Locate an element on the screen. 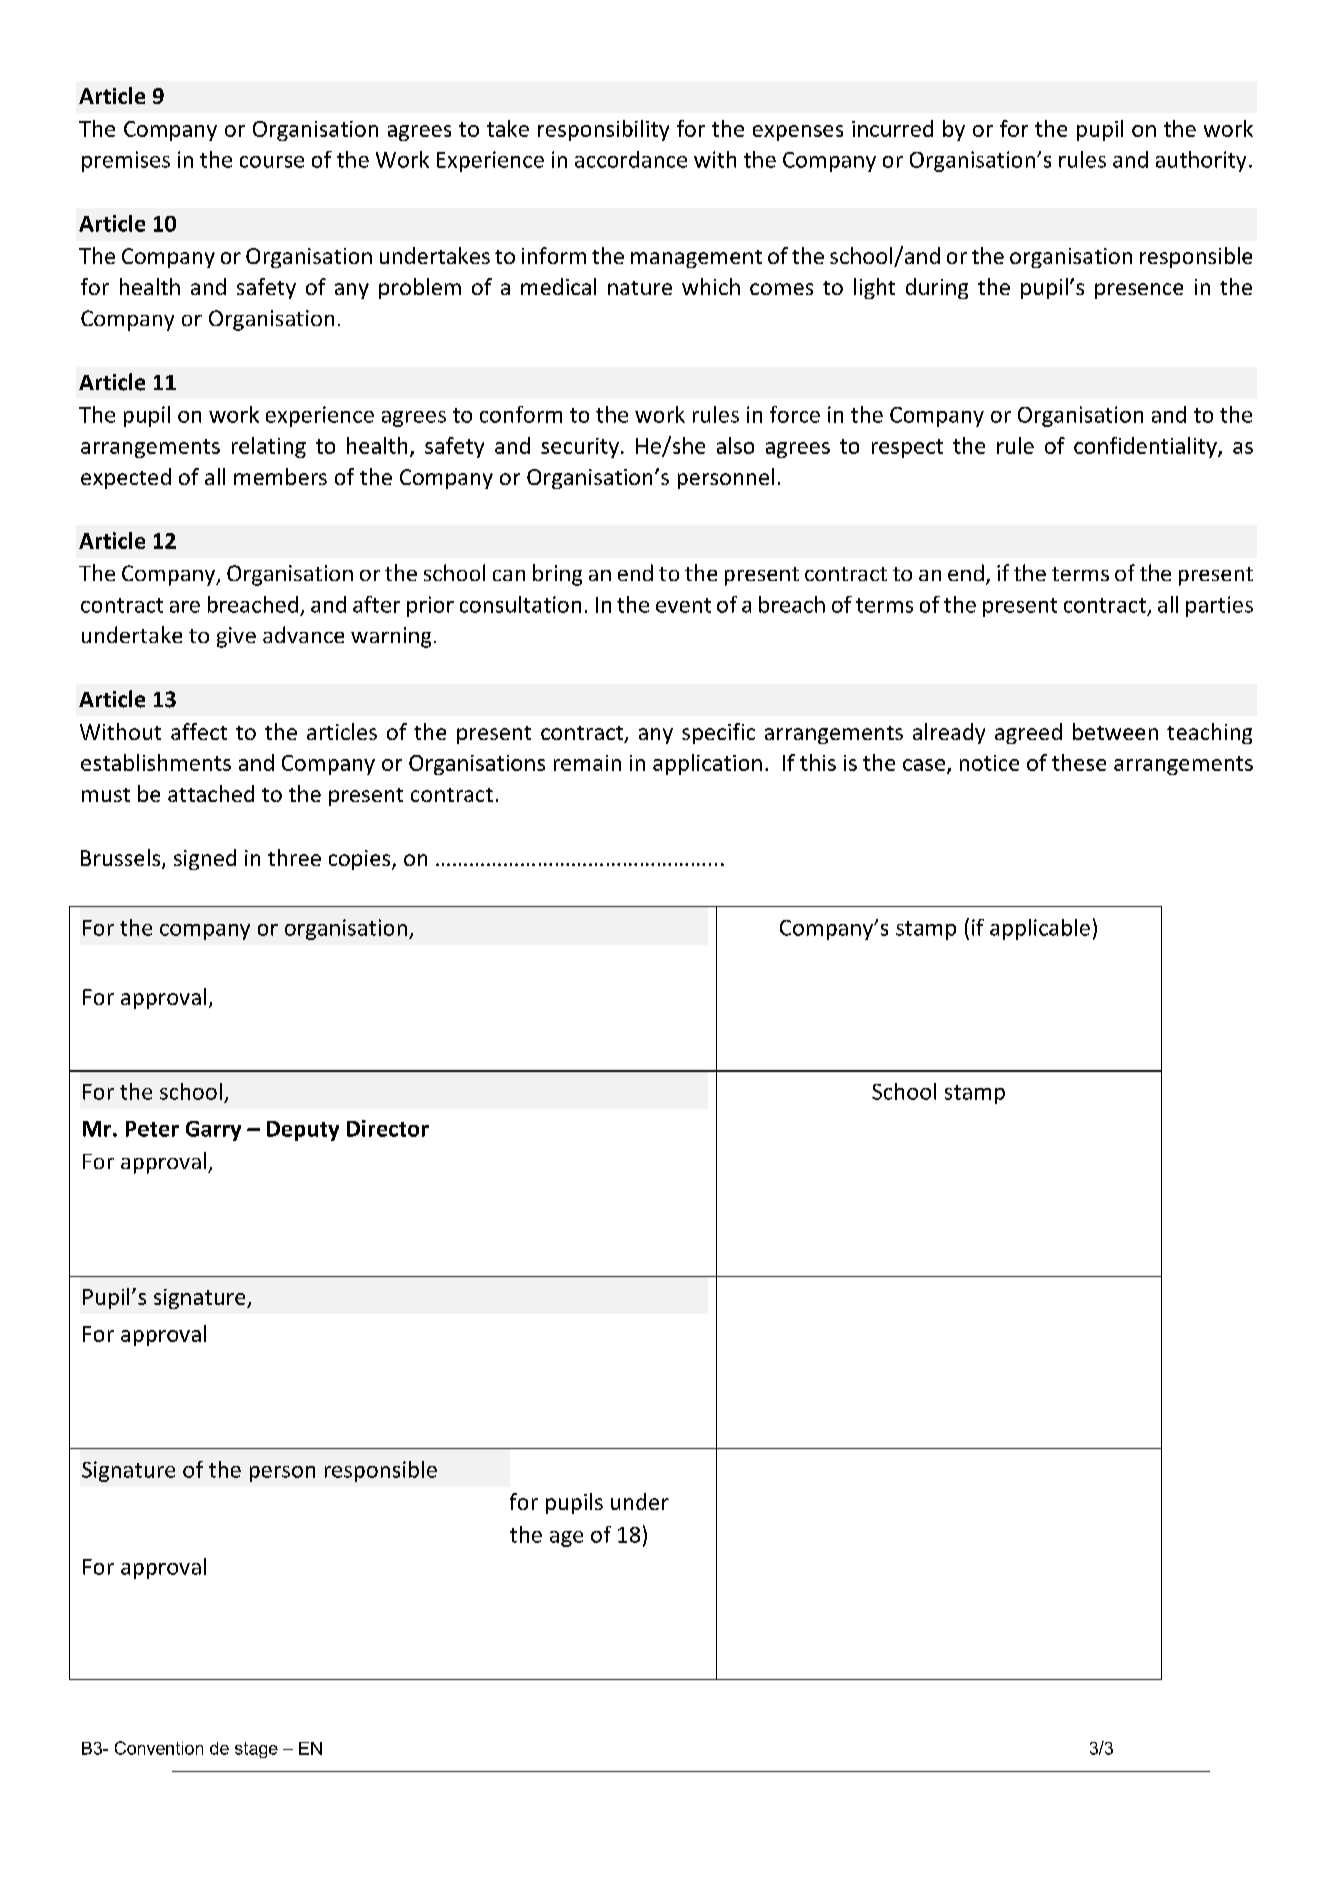  Director is located at coordinates (388, 1128).
